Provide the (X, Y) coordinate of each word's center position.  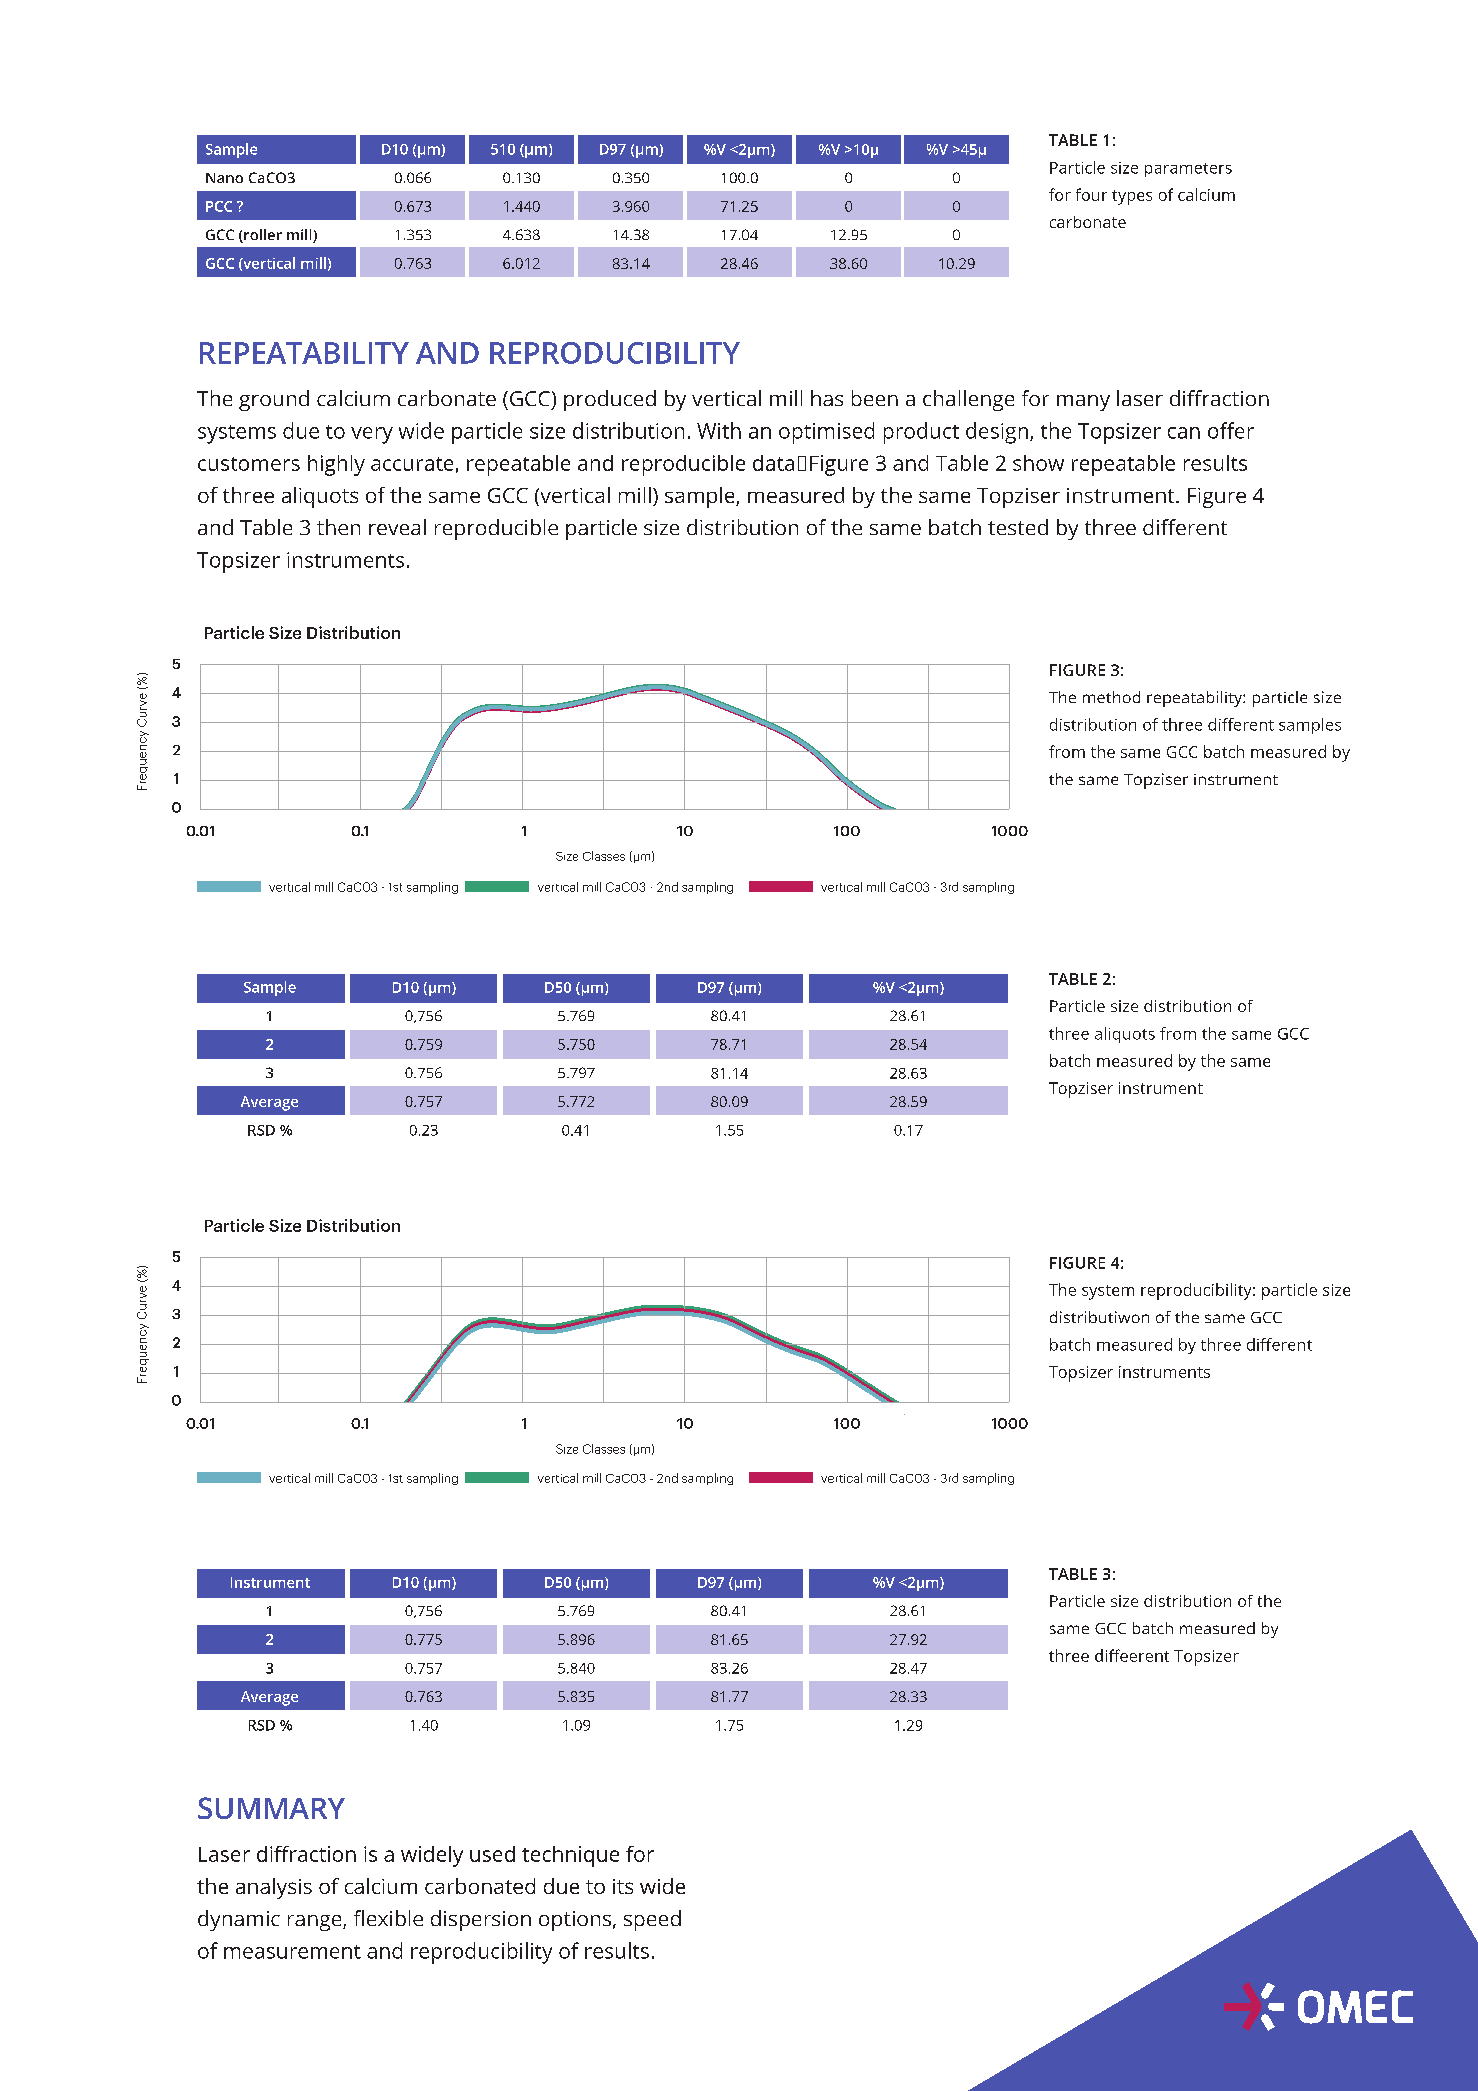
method (1111, 697)
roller (262, 236)
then (338, 527)
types (1132, 197)
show (1038, 463)
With (719, 430)
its (623, 1886)
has (827, 398)
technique (570, 1856)
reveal (397, 527)
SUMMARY (271, 1808)
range (316, 1923)
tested (1018, 527)
